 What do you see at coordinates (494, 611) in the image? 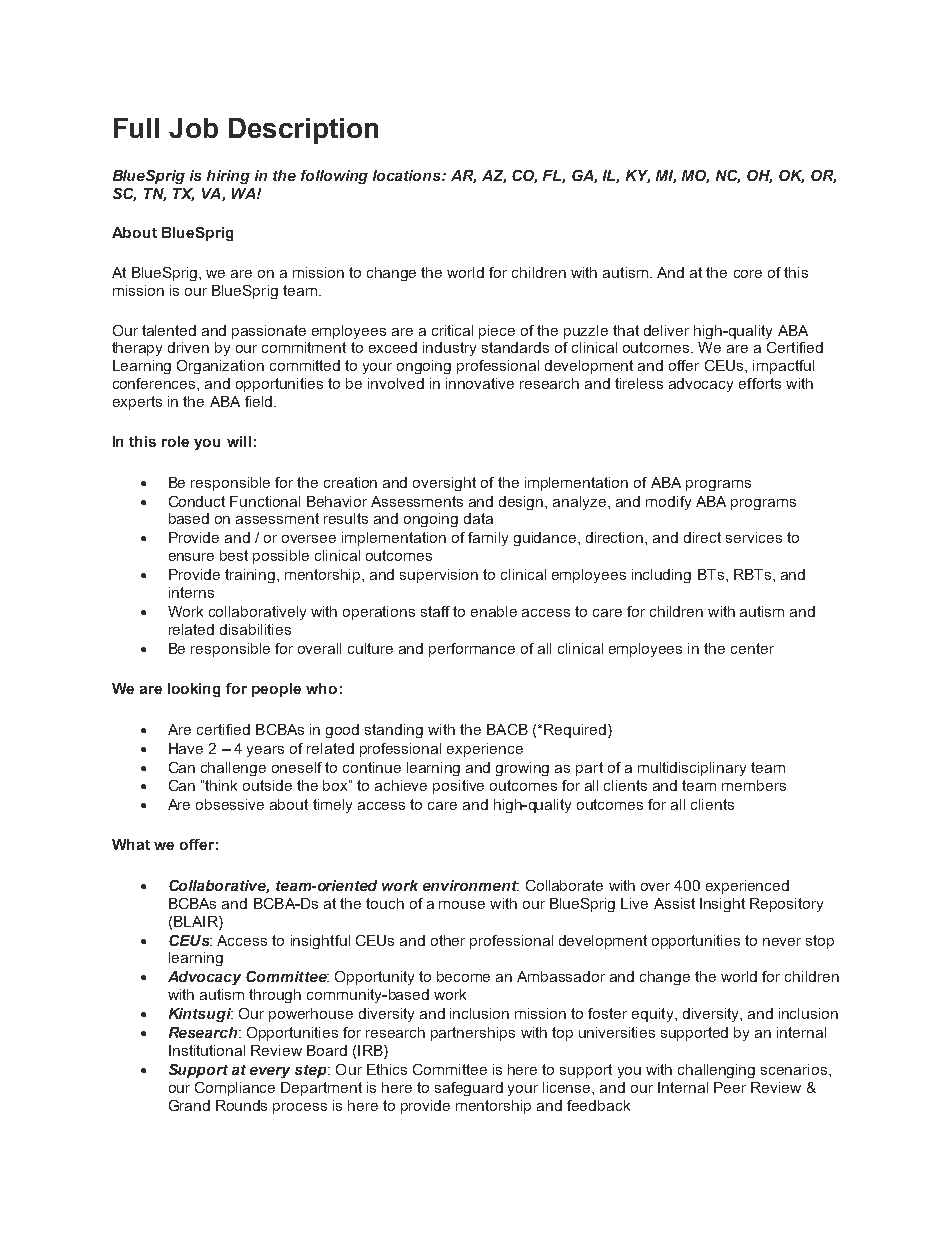
I see `enable` at bounding box center [494, 611].
